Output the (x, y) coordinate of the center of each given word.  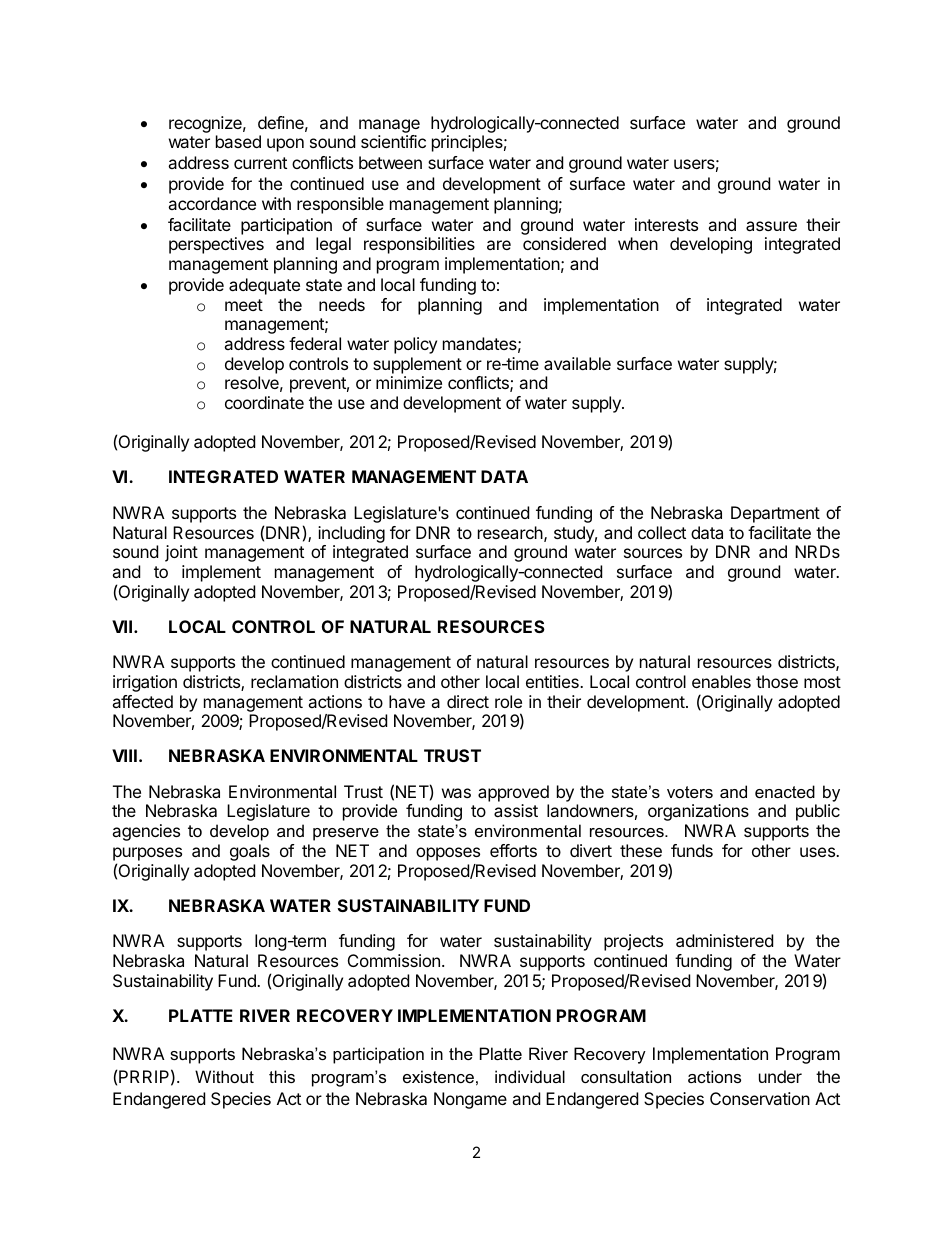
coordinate (264, 402)
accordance (212, 203)
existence (438, 1076)
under (780, 1076)
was (456, 793)
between (390, 162)
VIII (124, 755)
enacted (785, 791)
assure (771, 226)
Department (775, 514)
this (282, 1076)
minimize (409, 382)
